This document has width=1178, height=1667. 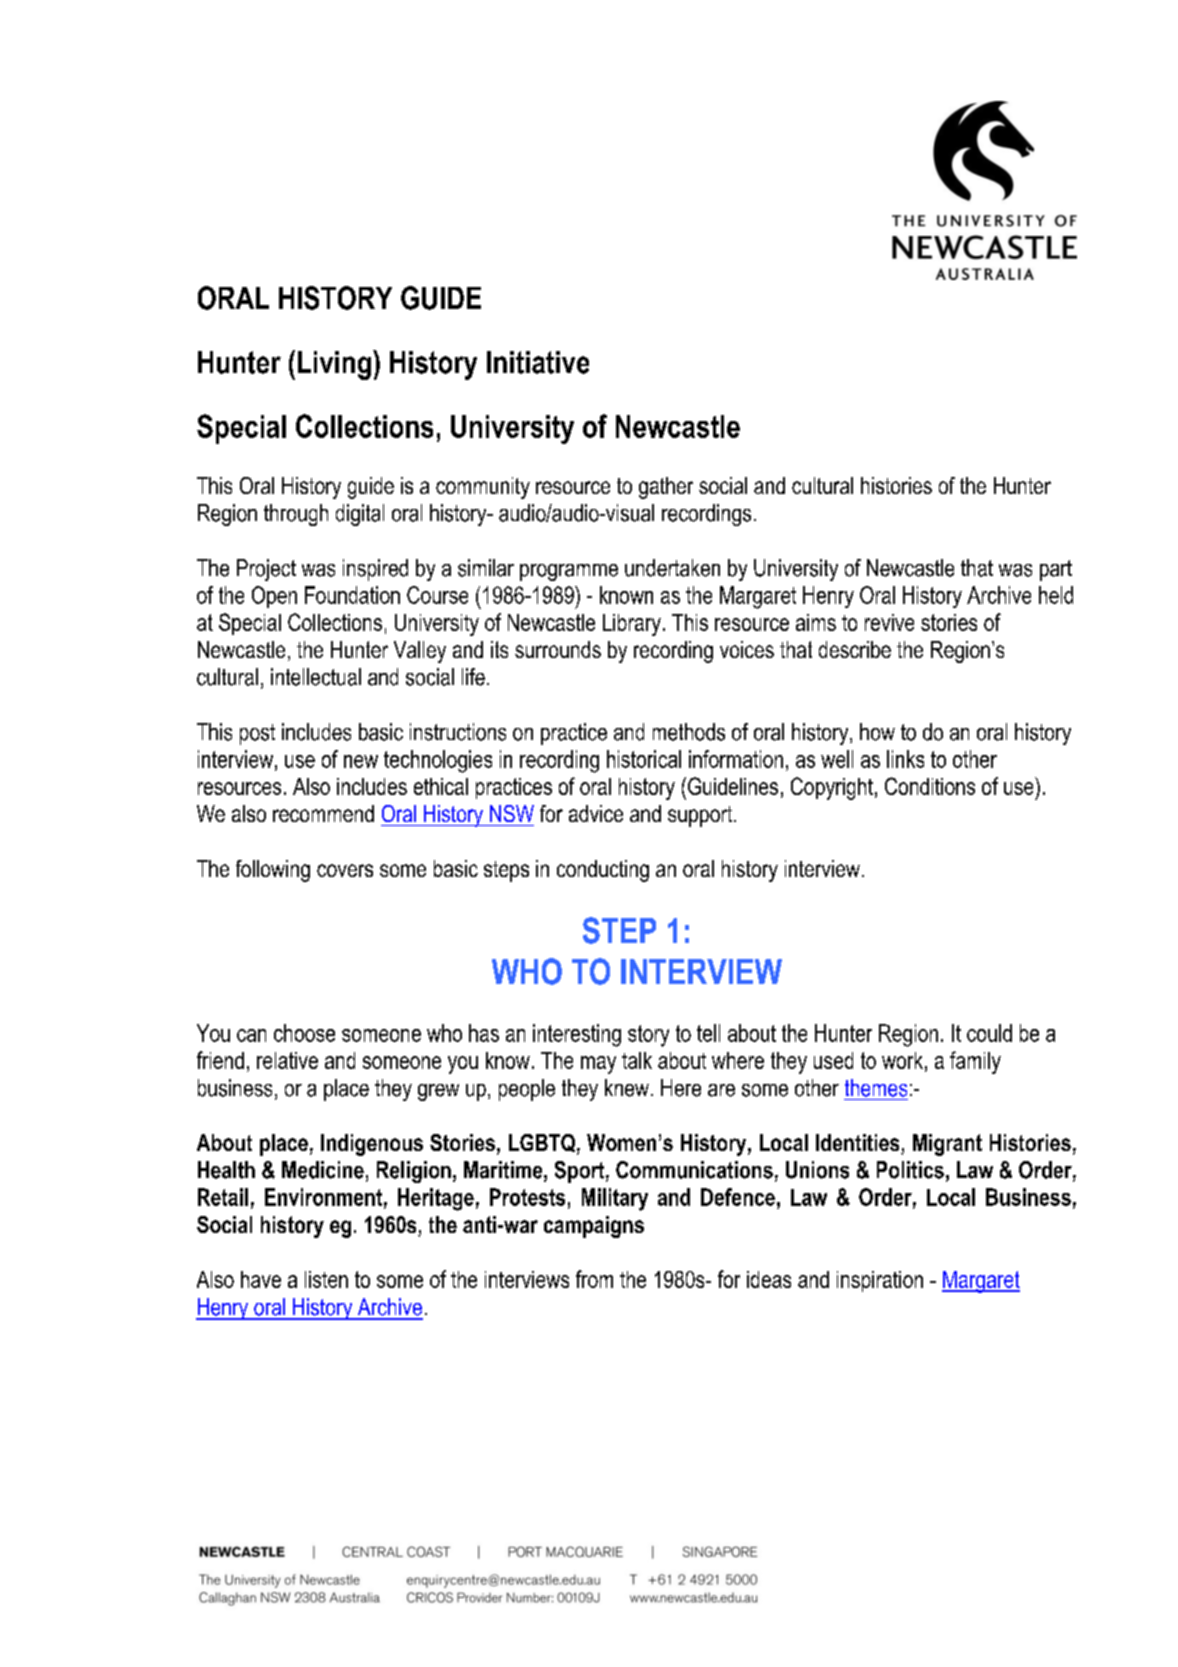 I want to click on from, so click(x=594, y=1279).
